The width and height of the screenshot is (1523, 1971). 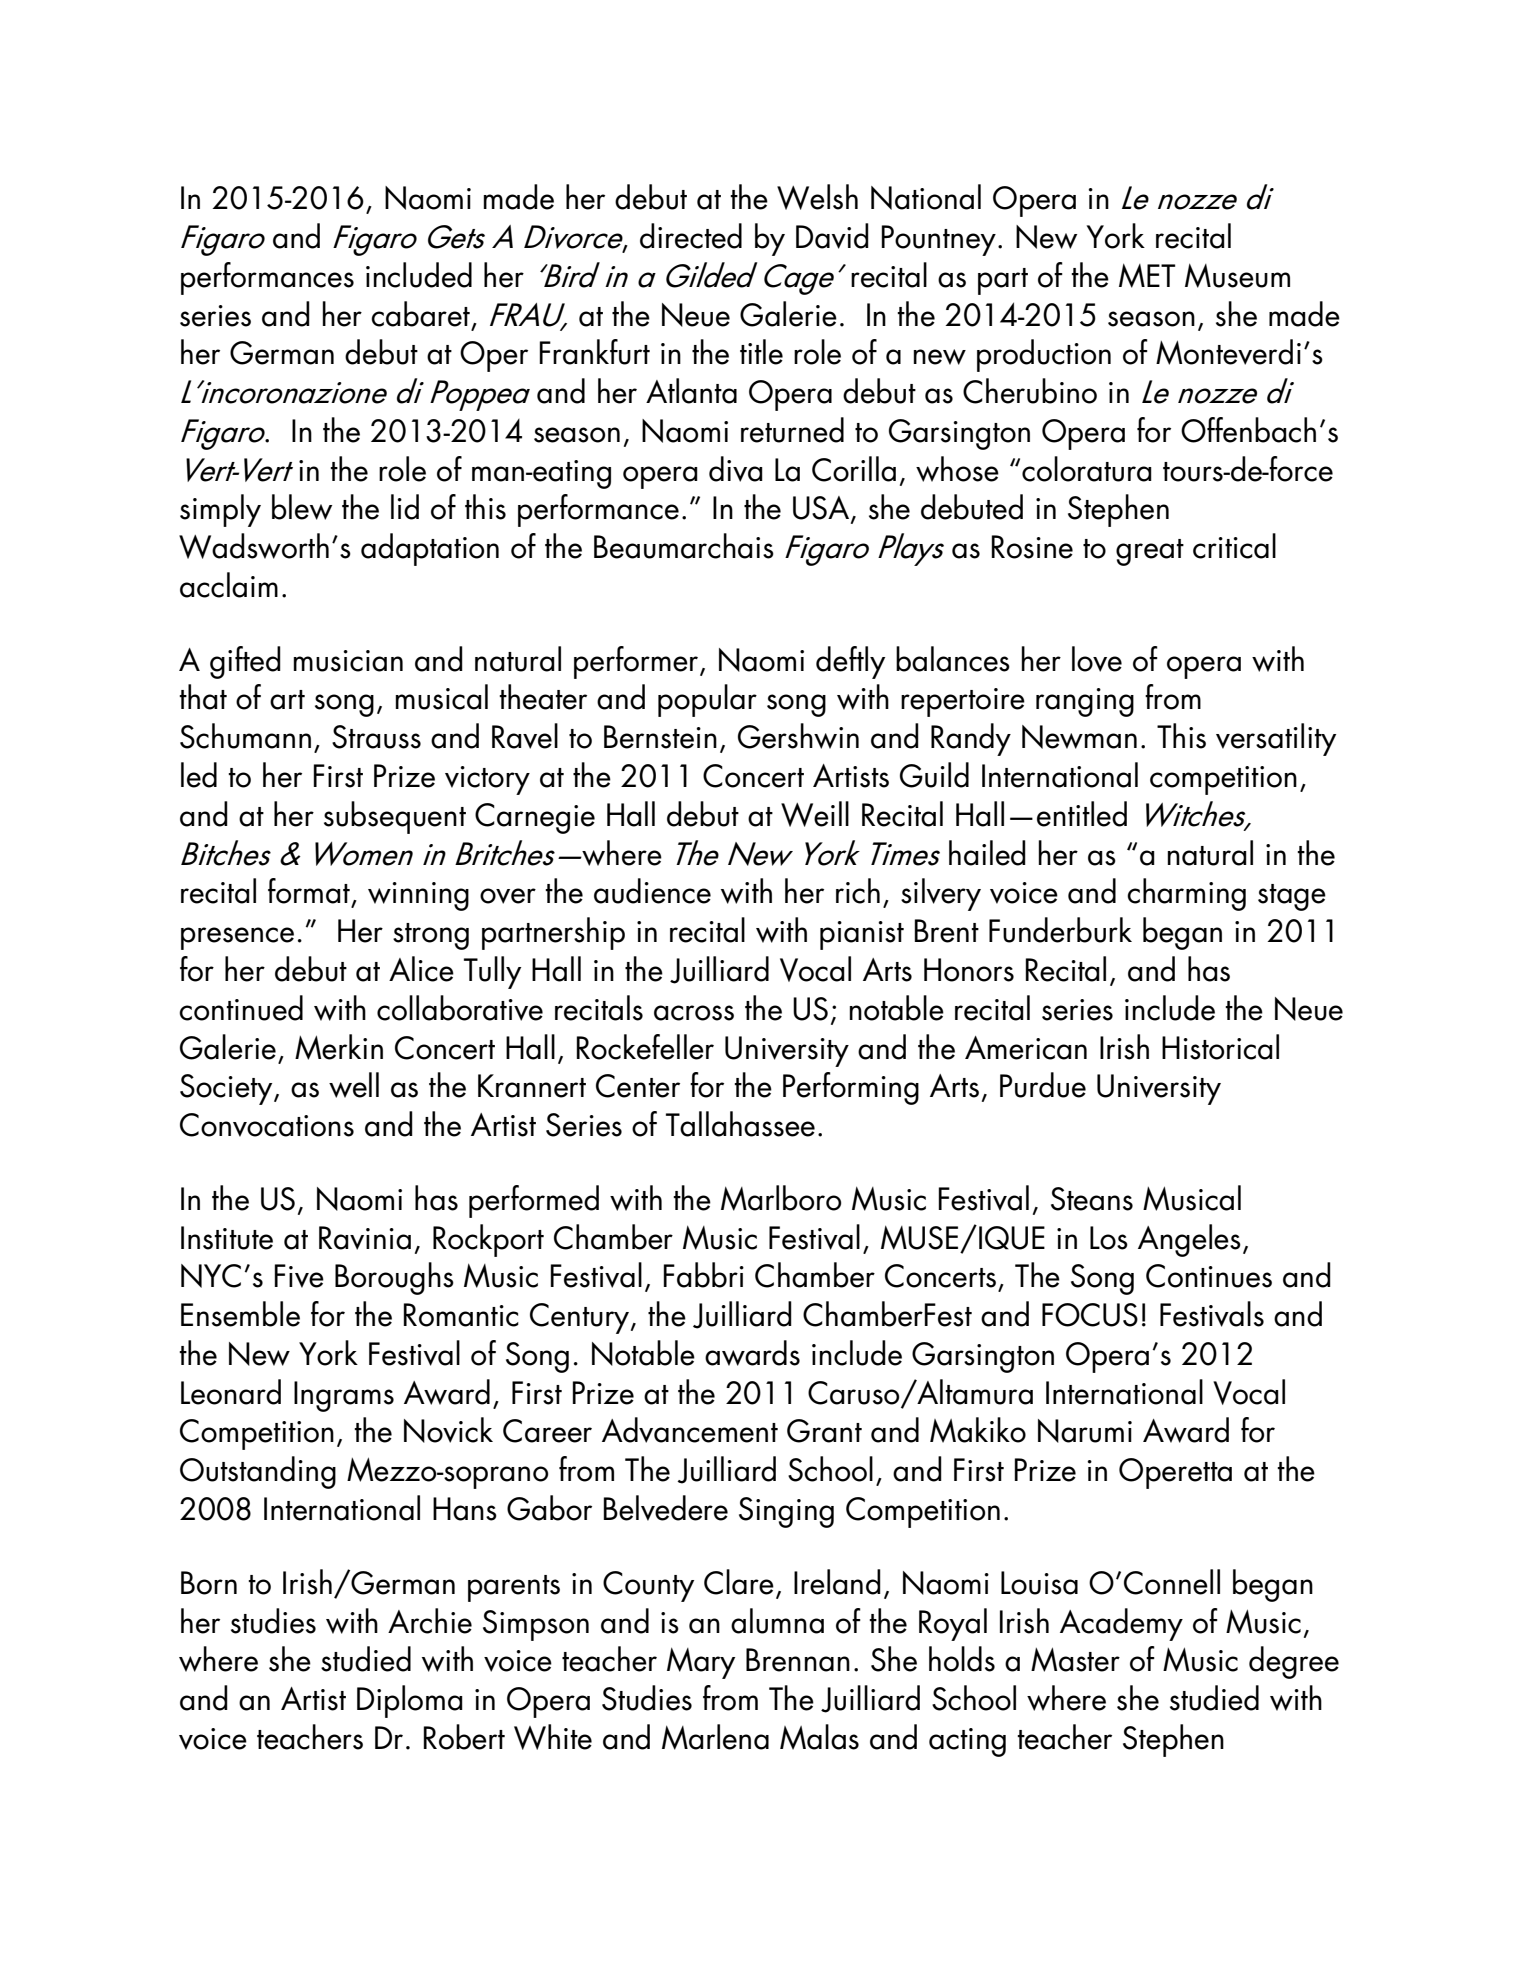 I want to click on MET, so click(x=1147, y=275).
